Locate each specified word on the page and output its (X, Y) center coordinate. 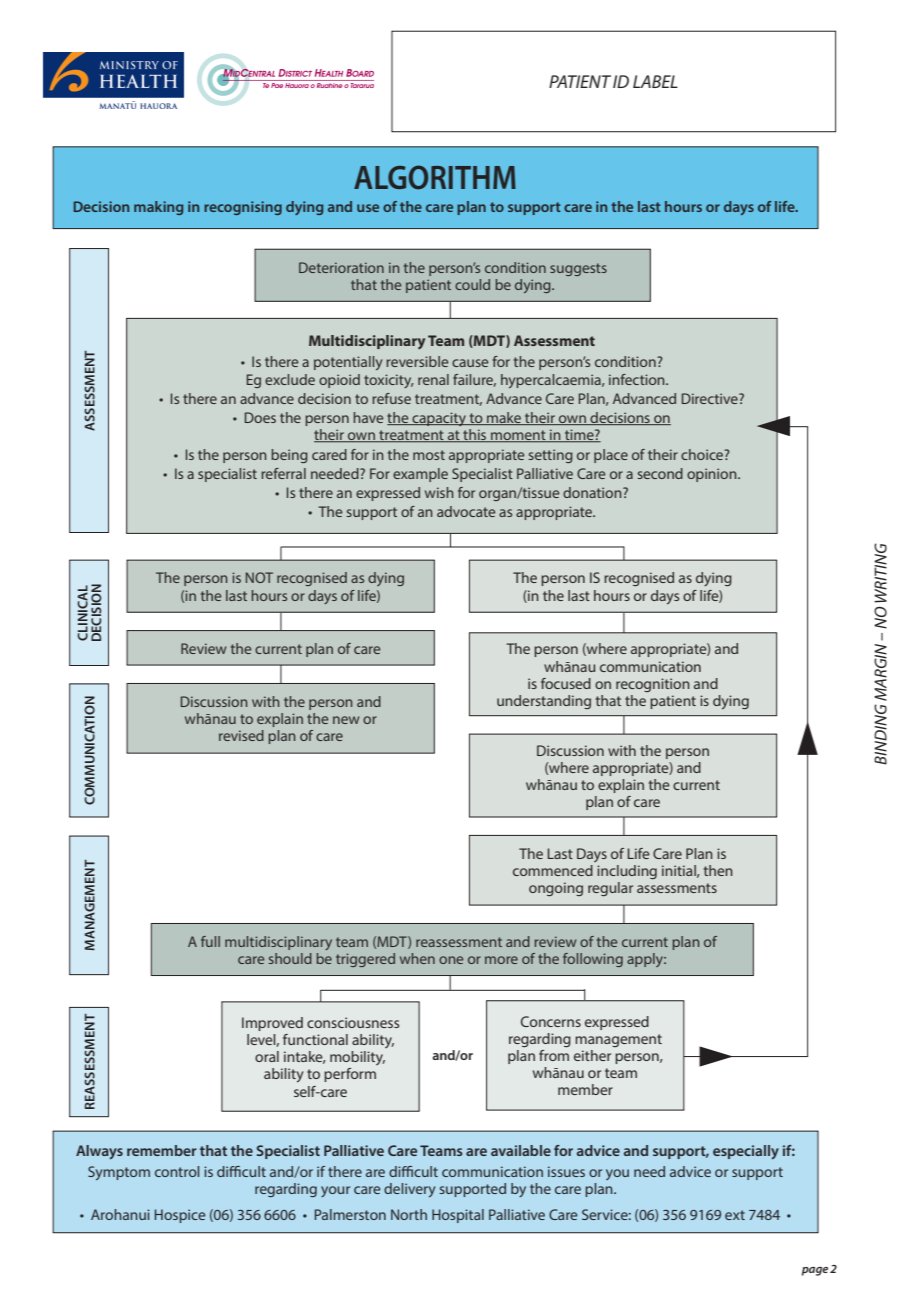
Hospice (180, 1216)
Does (260, 417)
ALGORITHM (435, 177)
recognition (653, 685)
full (210, 941)
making (158, 208)
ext (735, 1215)
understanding (544, 702)
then (718, 870)
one (451, 960)
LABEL (655, 81)
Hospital (458, 1216)
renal (433, 379)
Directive (711, 398)
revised (241, 735)
